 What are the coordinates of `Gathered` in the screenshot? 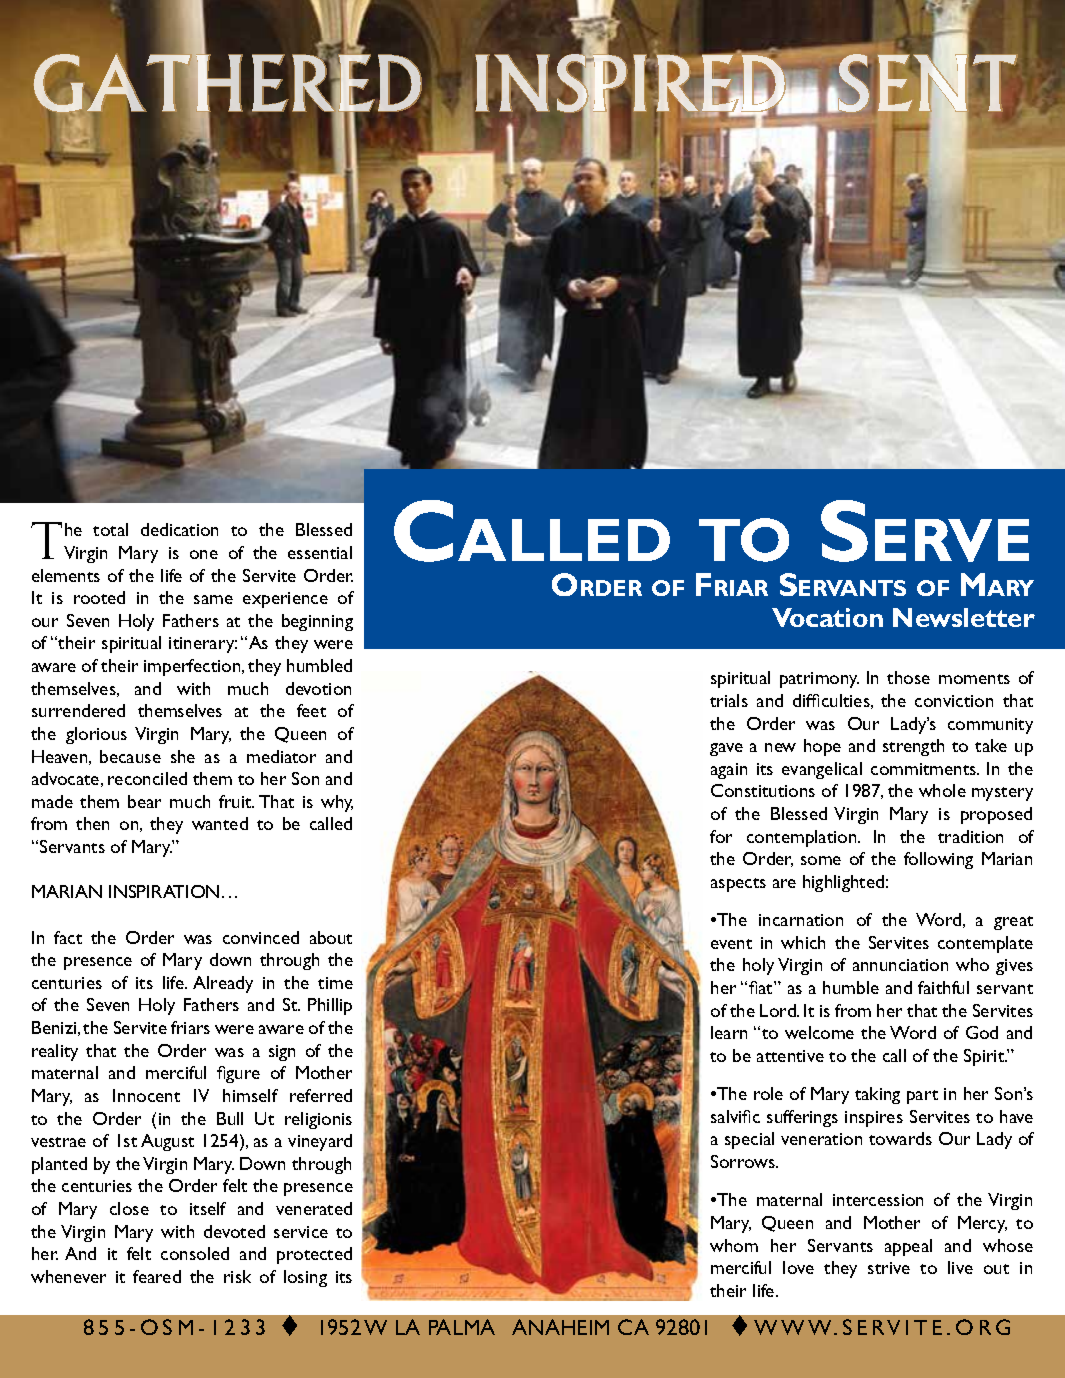 It's located at (227, 83).
